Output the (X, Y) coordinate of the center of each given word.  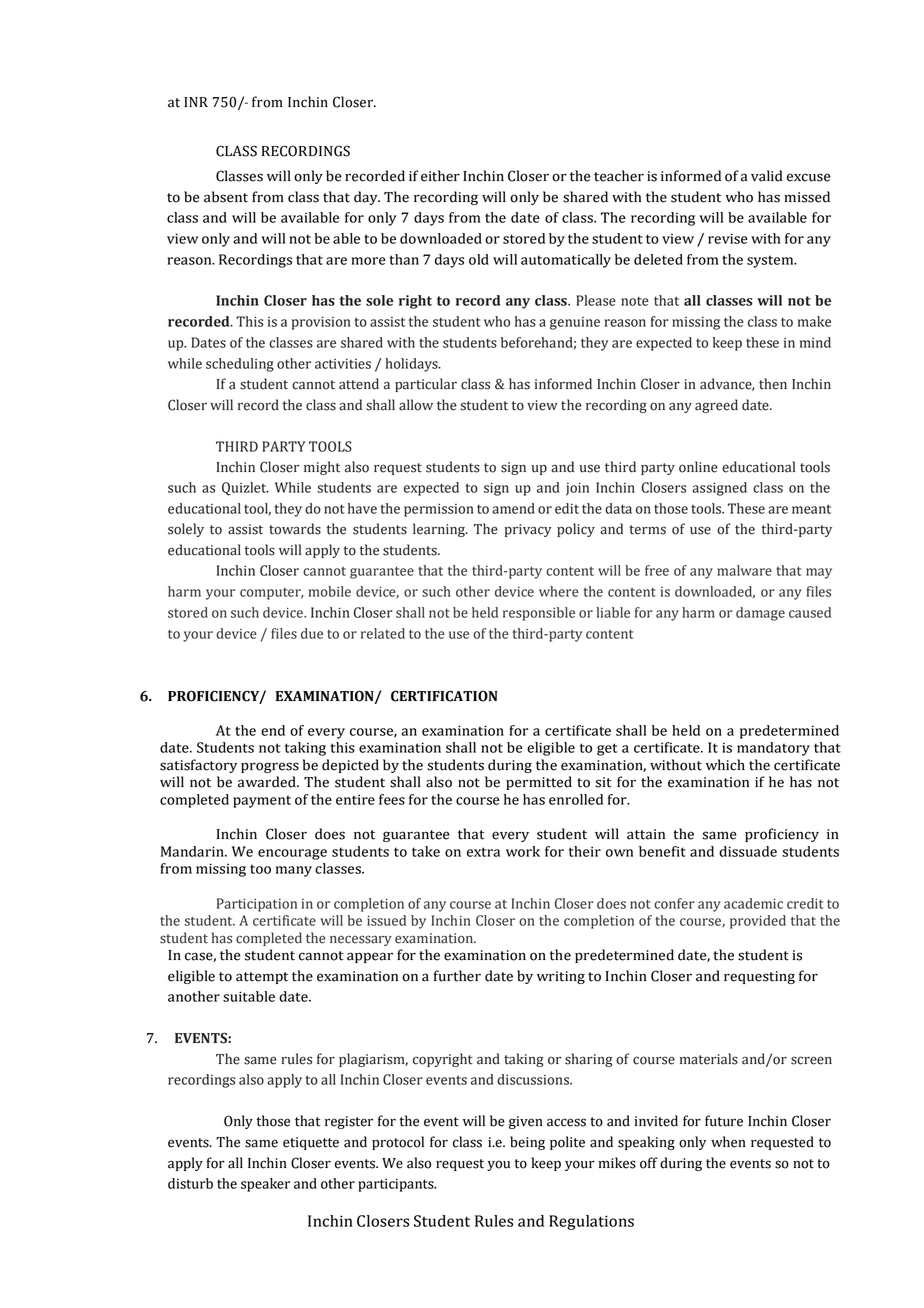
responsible (539, 614)
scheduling (240, 365)
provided (758, 922)
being (527, 1143)
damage (760, 614)
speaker (265, 1185)
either (440, 176)
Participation (257, 905)
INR (196, 102)
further (457, 976)
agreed (716, 406)
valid (767, 176)
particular (426, 385)
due (312, 633)
